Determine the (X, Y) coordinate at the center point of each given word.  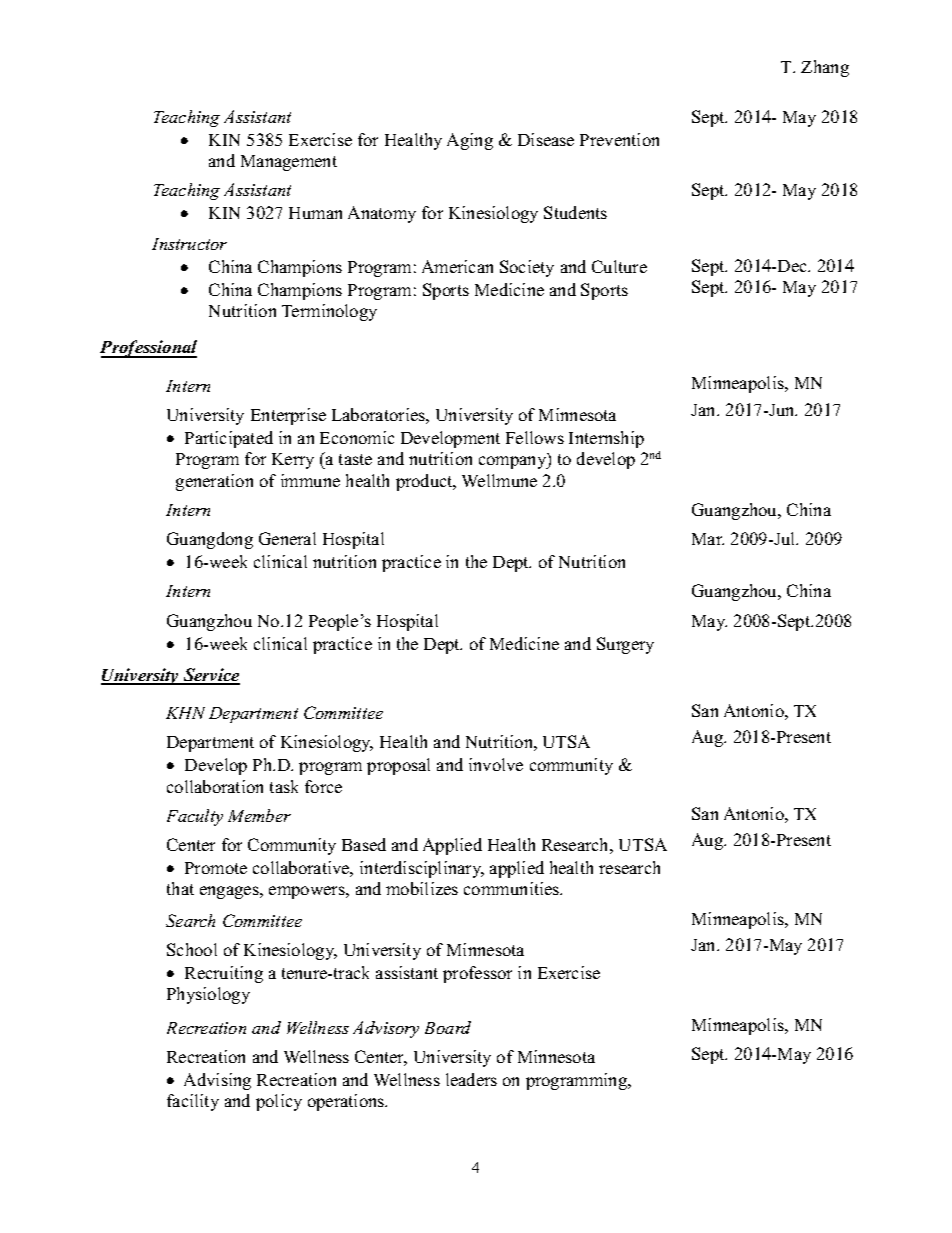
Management (289, 163)
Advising (217, 1081)
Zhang (825, 68)
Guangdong (210, 540)
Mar (708, 539)
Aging (470, 141)
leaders (471, 1079)
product (425, 482)
